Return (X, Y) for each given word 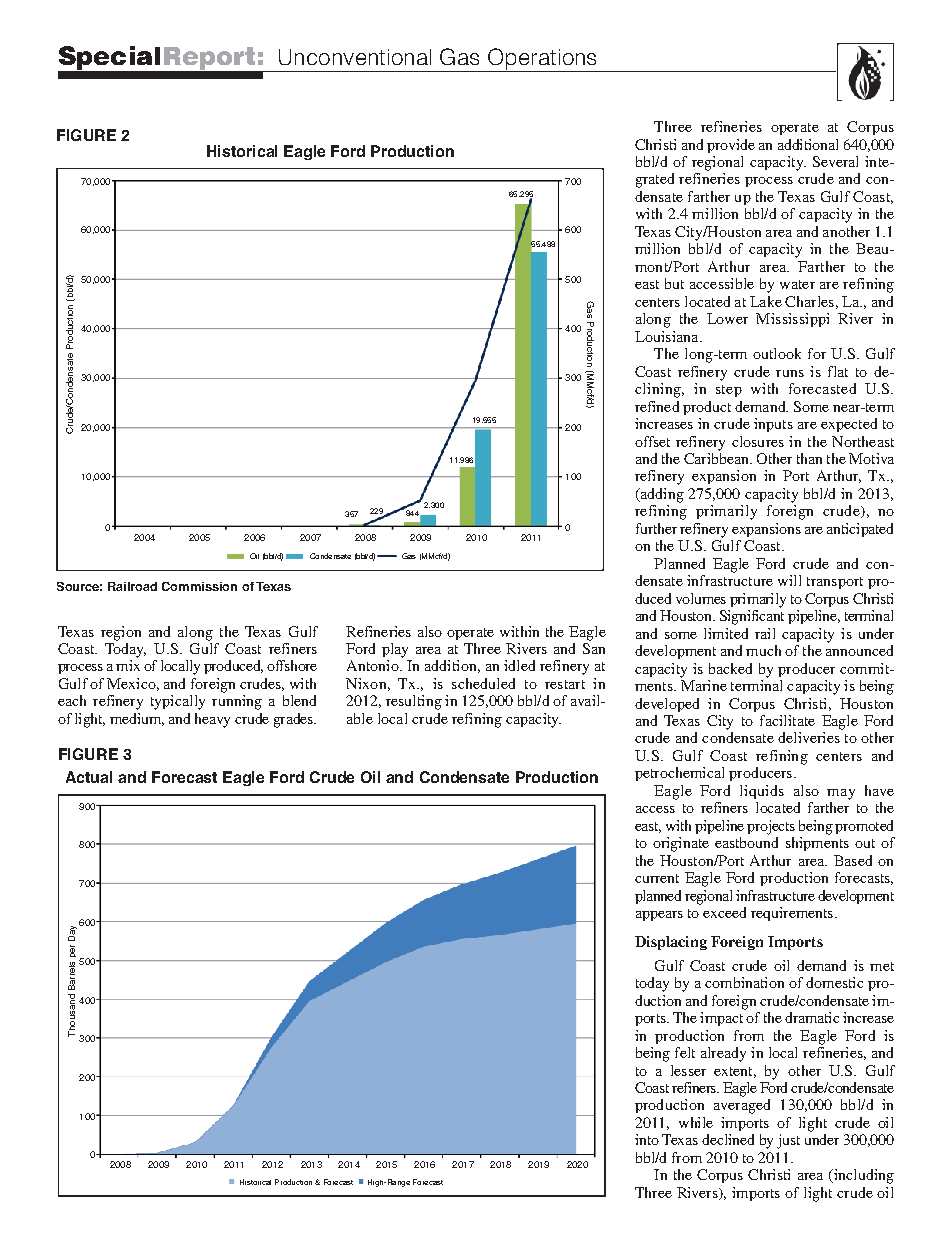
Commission (199, 586)
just (788, 1141)
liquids (762, 792)
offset (652, 441)
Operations (542, 60)
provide (731, 146)
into (647, 1139)
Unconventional (355, 57)
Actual (89, 777)
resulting (414, 702)
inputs (773, 425)
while (696, 1122)
